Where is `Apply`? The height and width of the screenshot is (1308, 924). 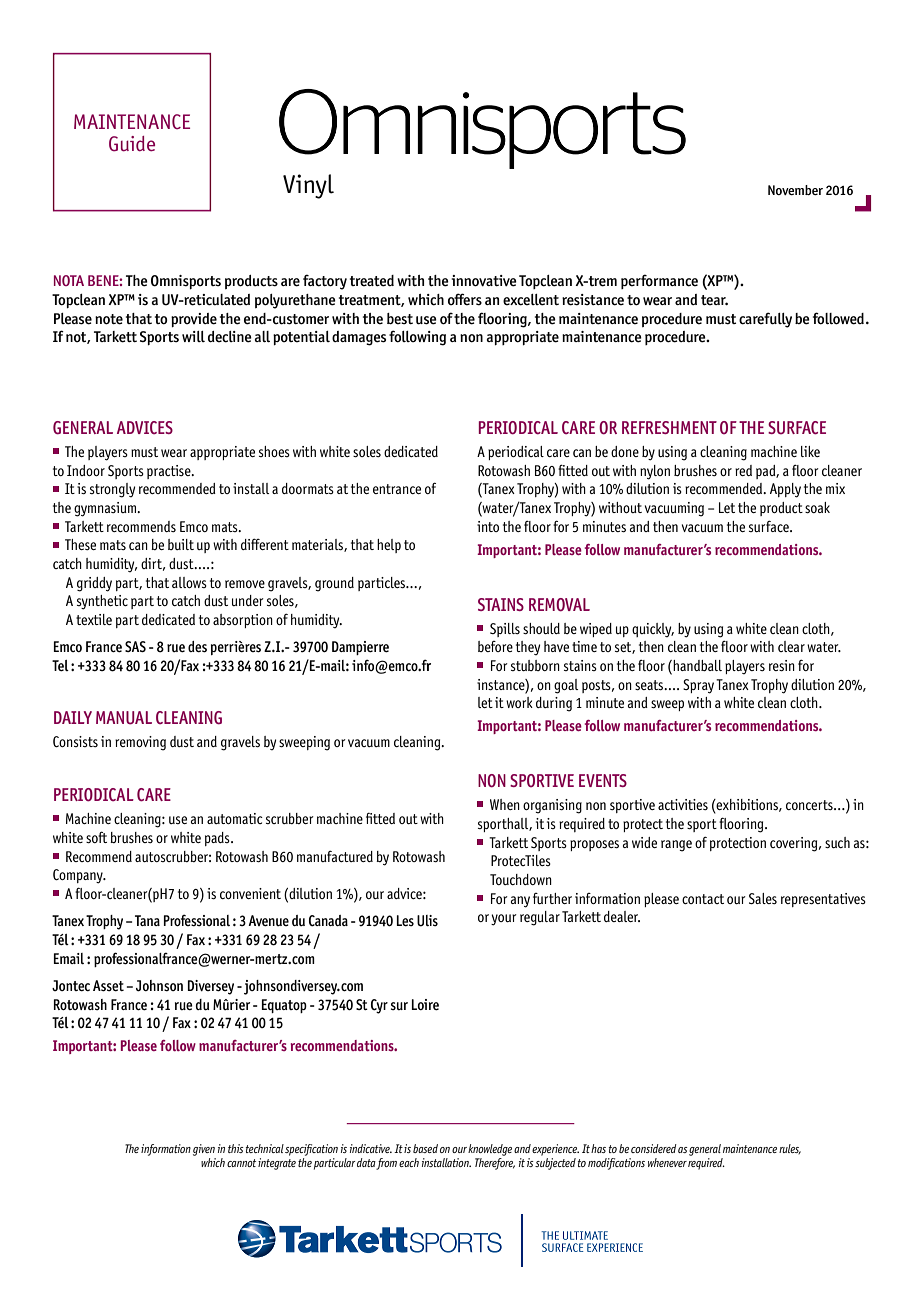
Apply is located at coordinates (785, 490).
